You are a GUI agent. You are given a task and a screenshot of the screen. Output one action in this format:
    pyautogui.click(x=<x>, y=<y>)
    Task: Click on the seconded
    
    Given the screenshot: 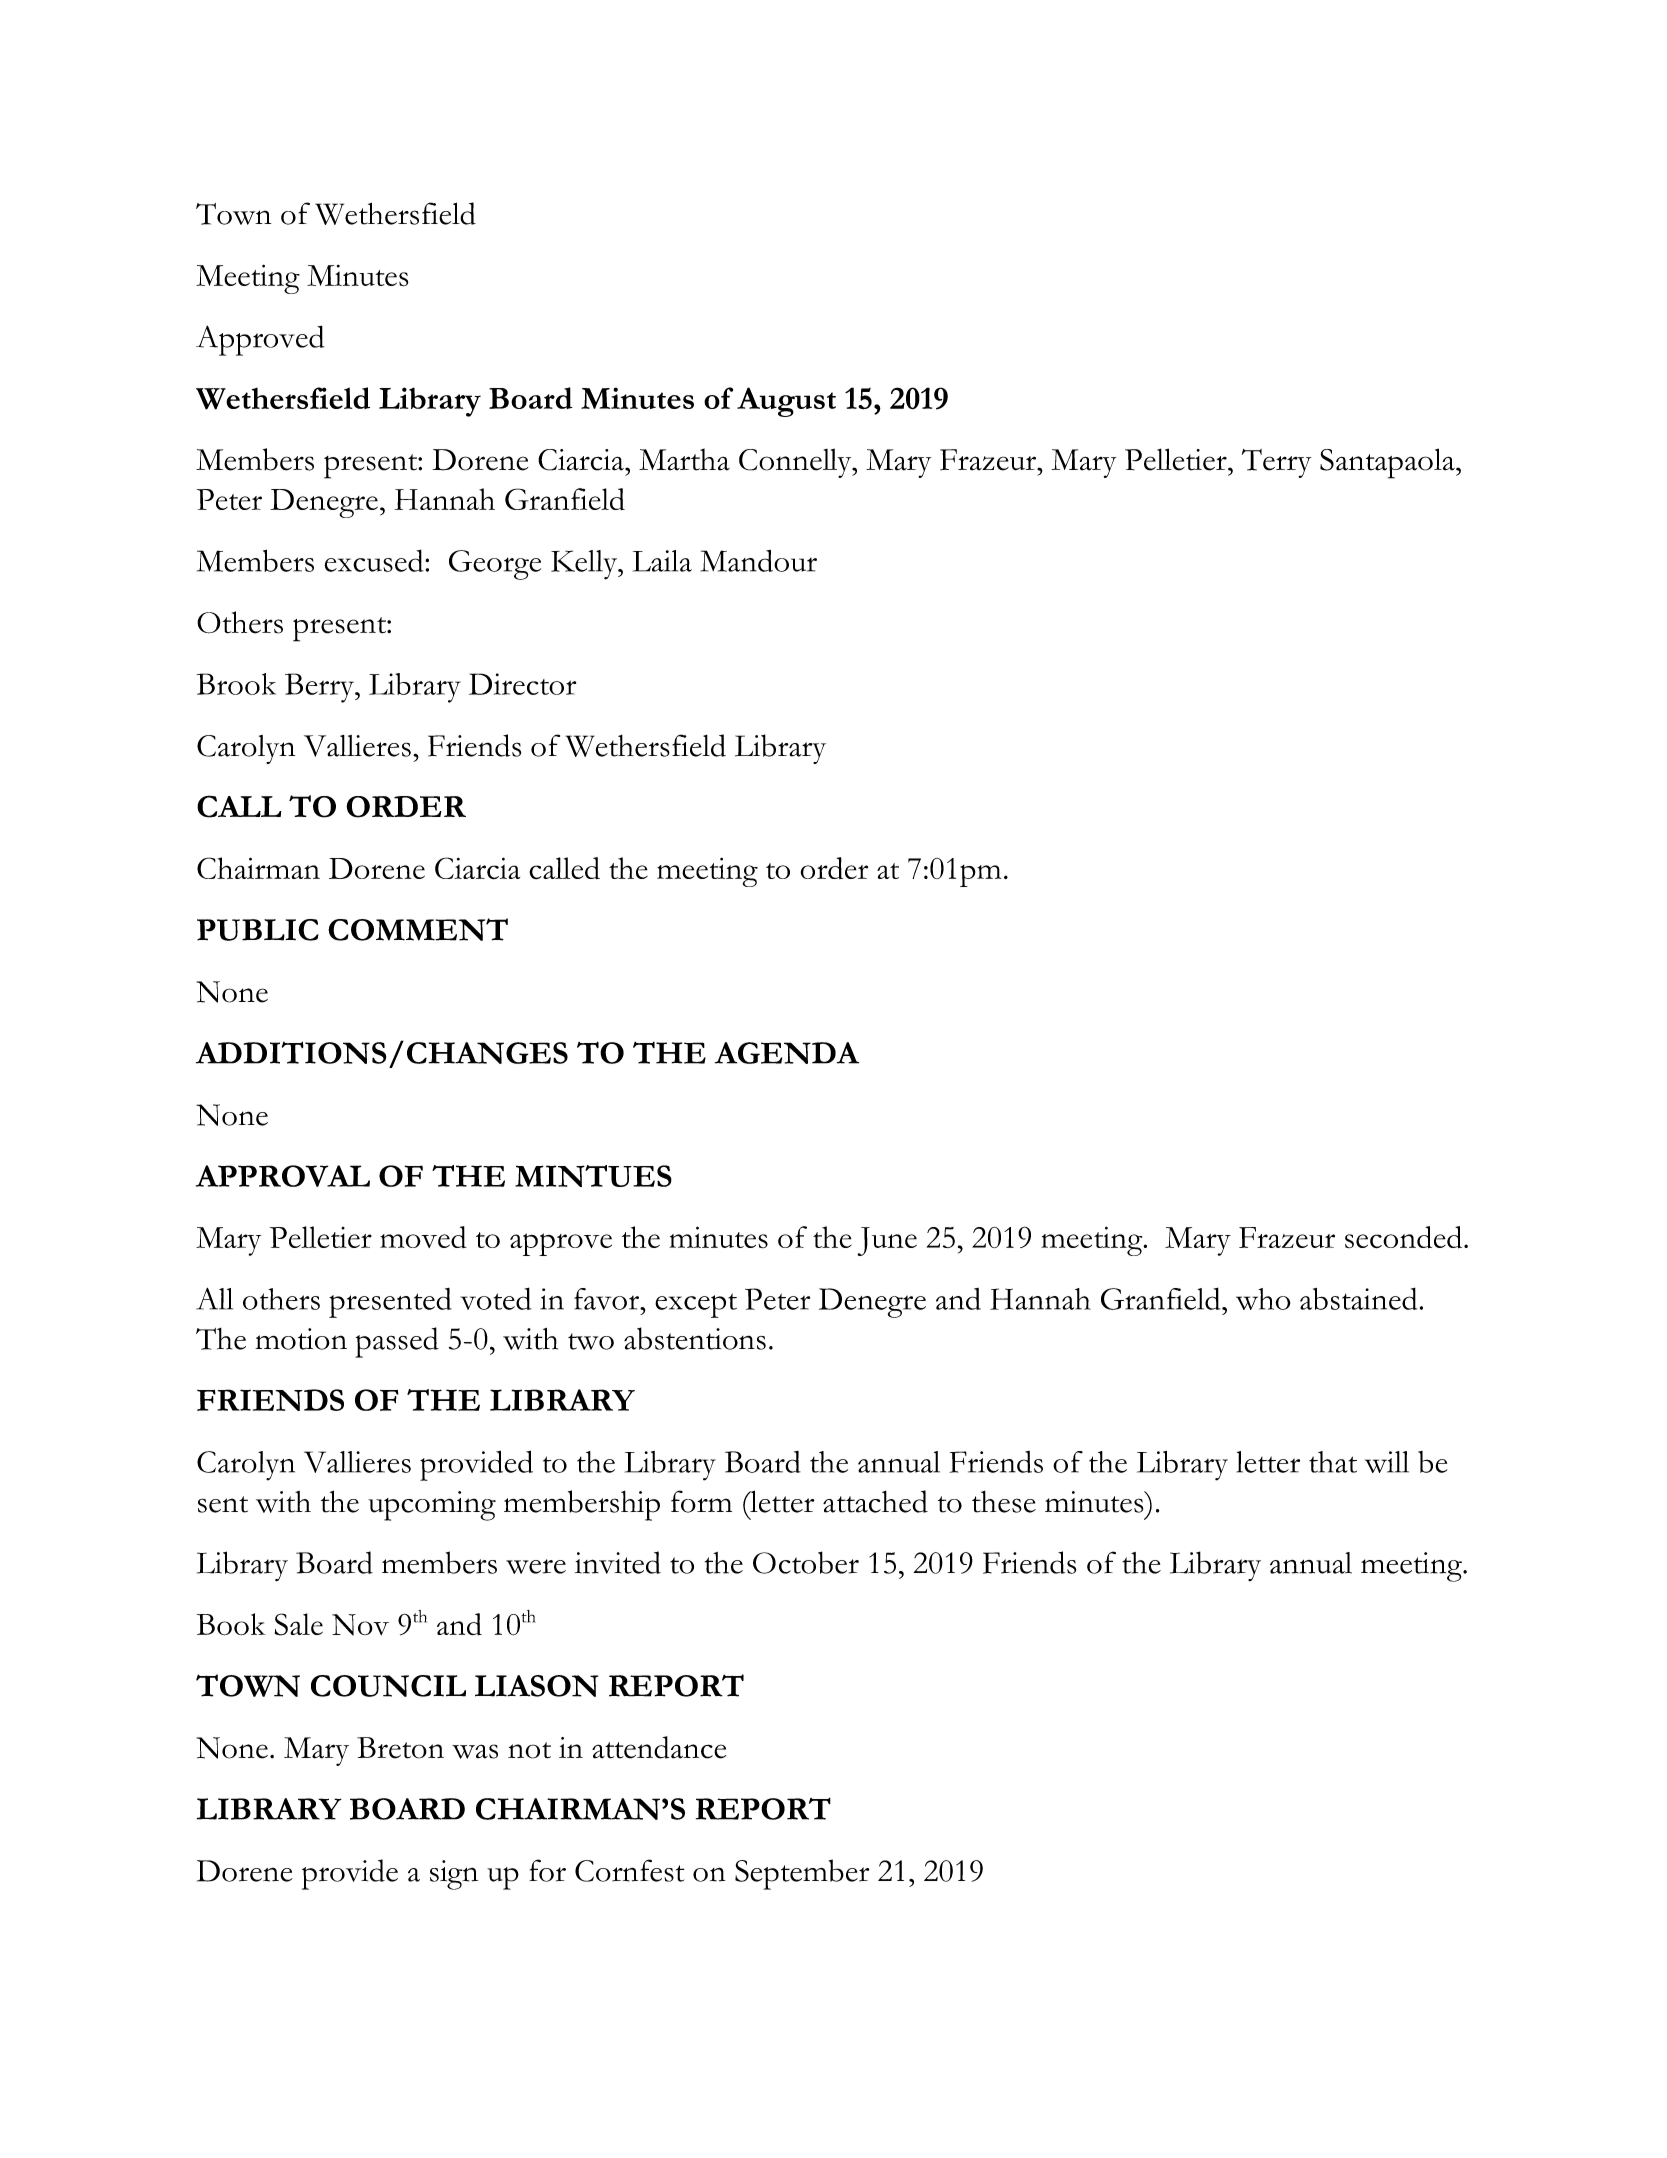 What is the action you would take?
    pyautogui.click(x=1405, y=1237)
